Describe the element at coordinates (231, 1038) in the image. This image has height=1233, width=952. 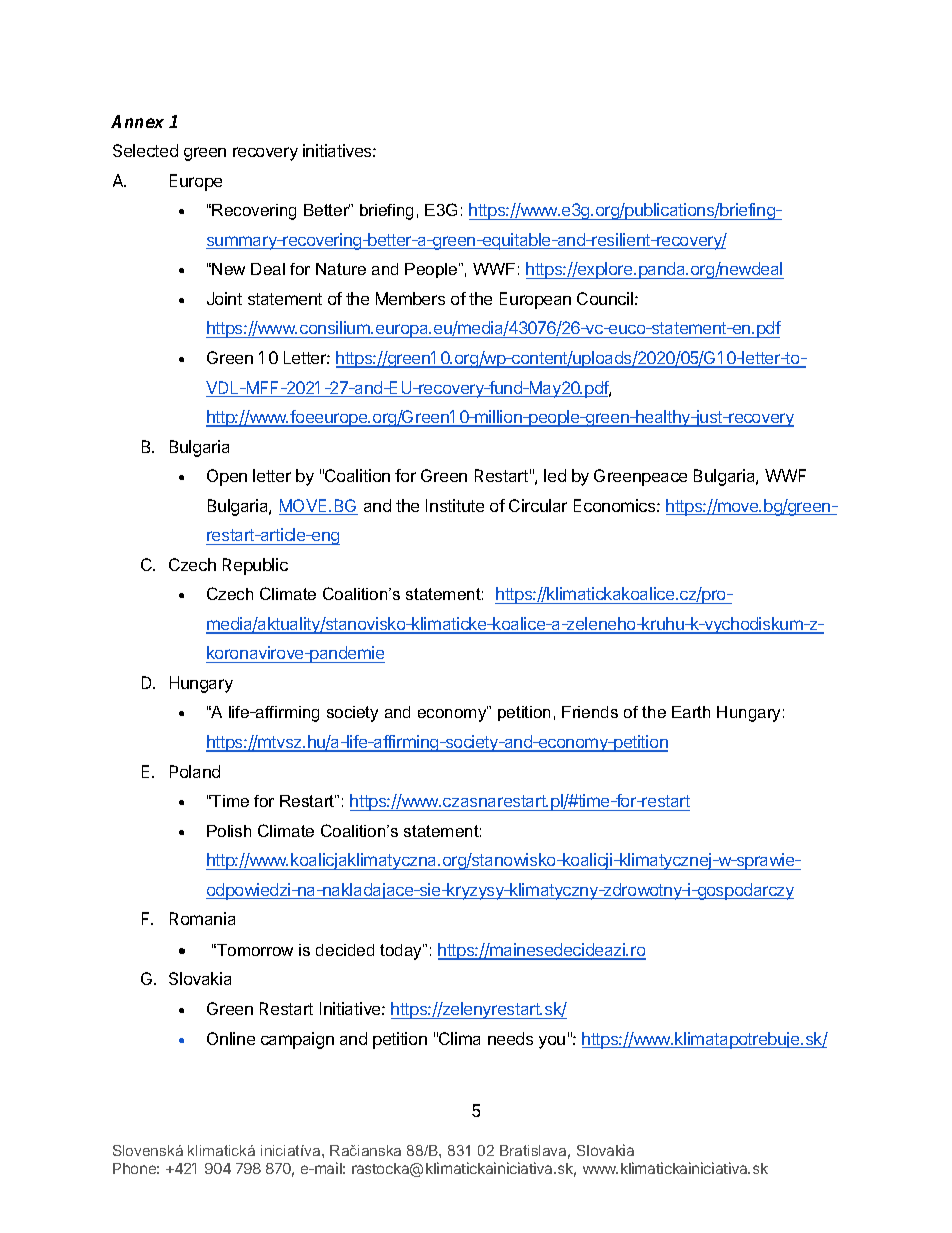
I see `Online` at that location.
